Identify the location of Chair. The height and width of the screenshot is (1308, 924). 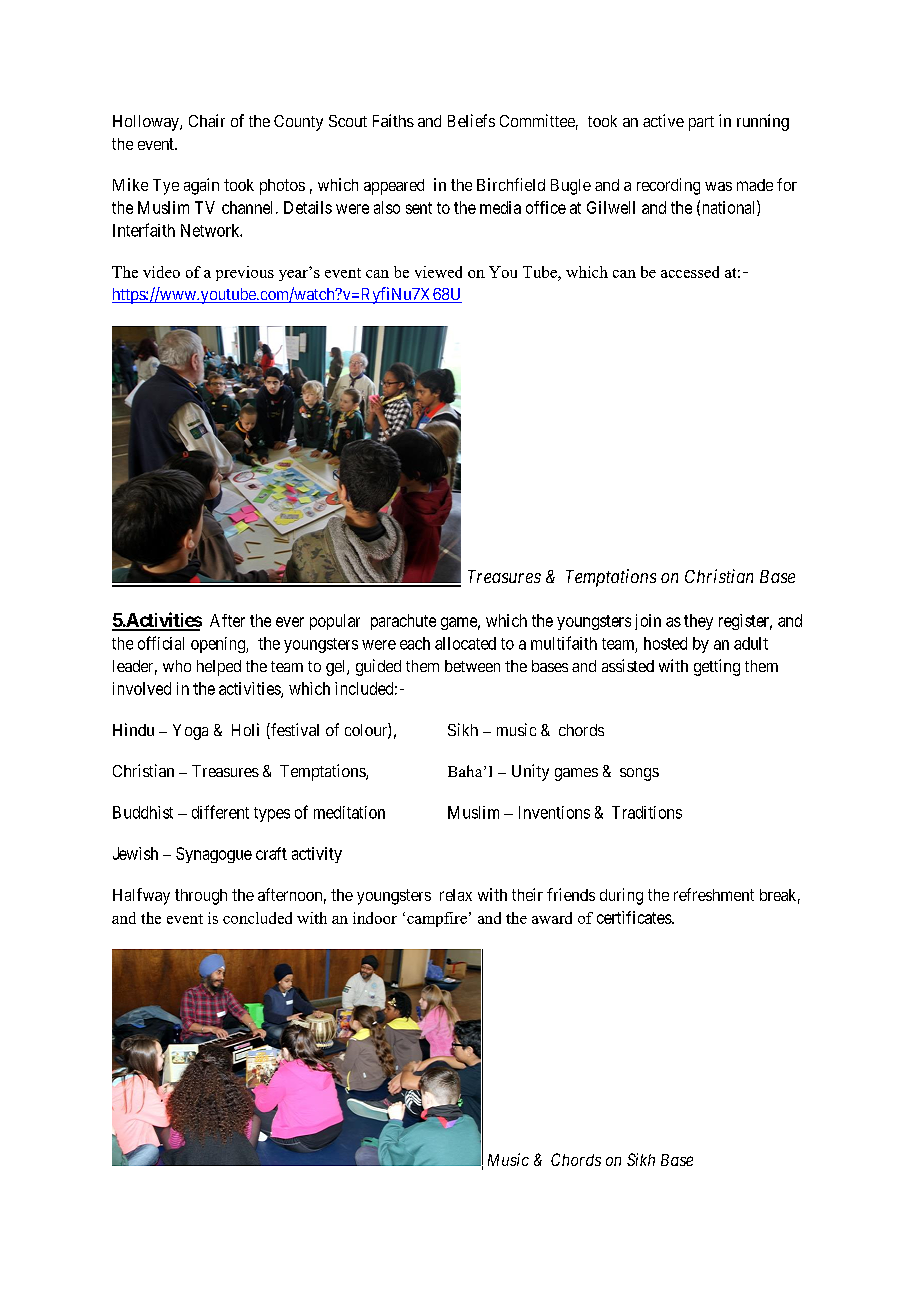
(207, 120).
